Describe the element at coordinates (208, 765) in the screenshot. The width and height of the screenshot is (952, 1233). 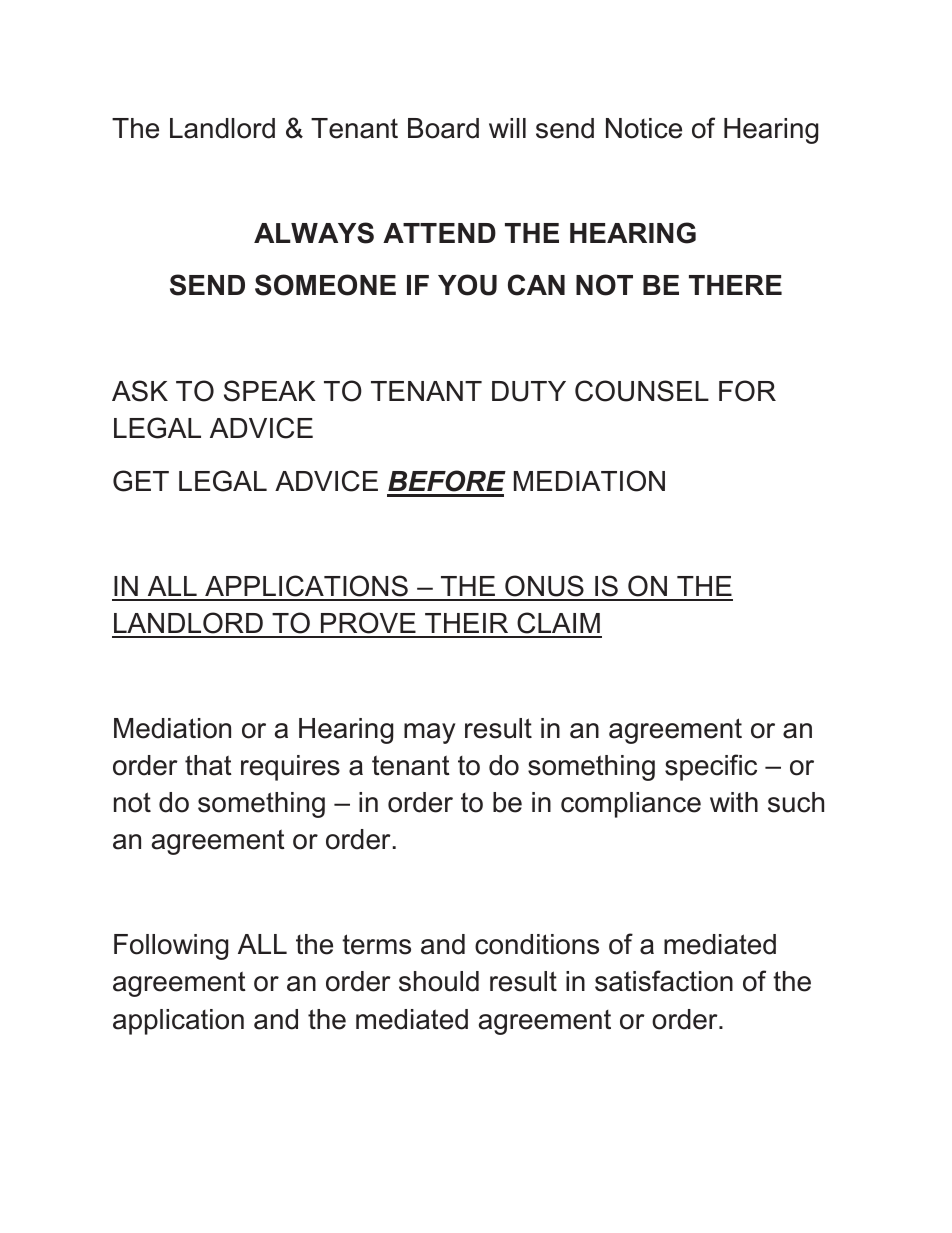
I see `that` at that location.
